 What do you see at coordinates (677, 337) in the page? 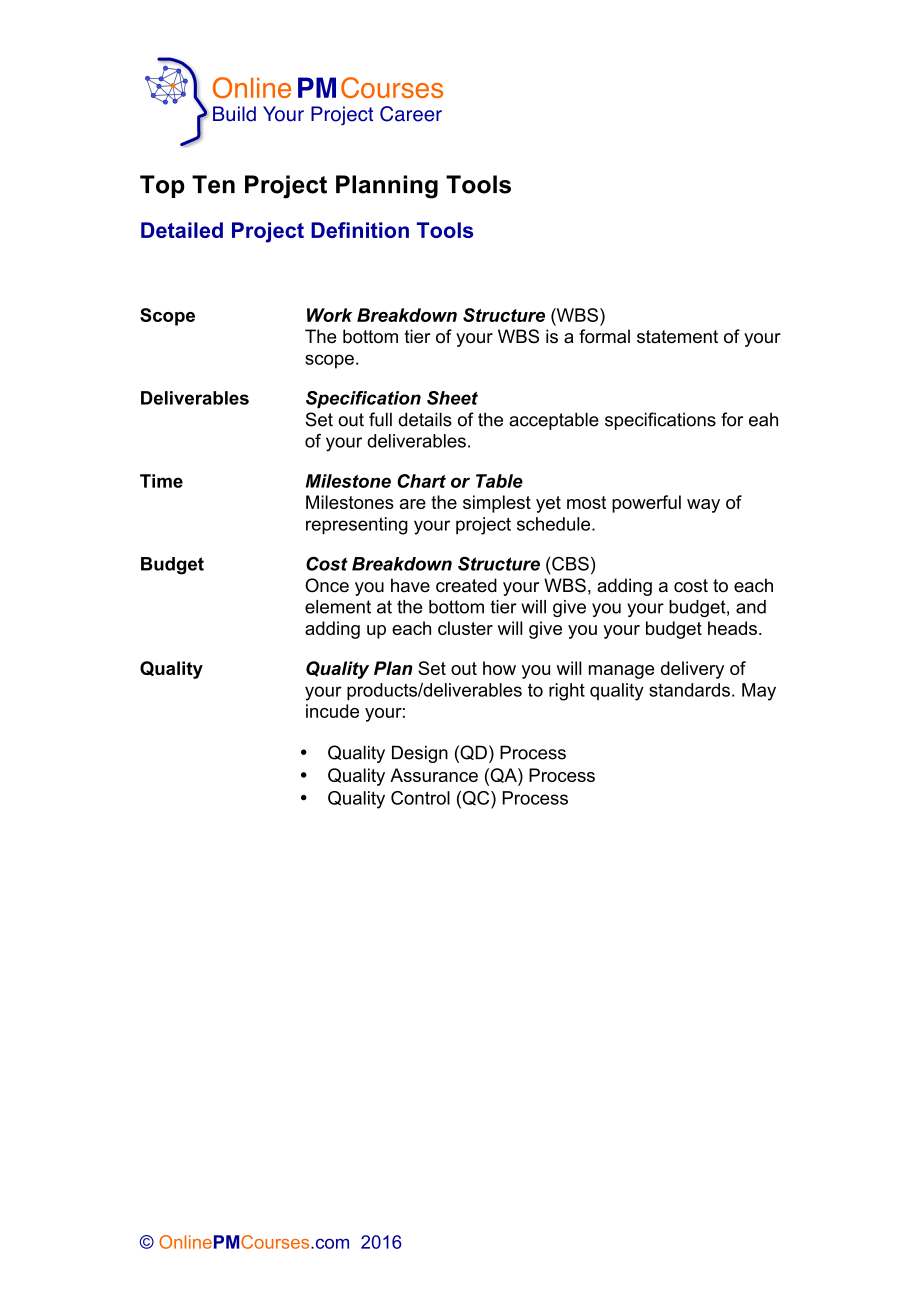
I see `statement` at bounding box center [677, 337].
